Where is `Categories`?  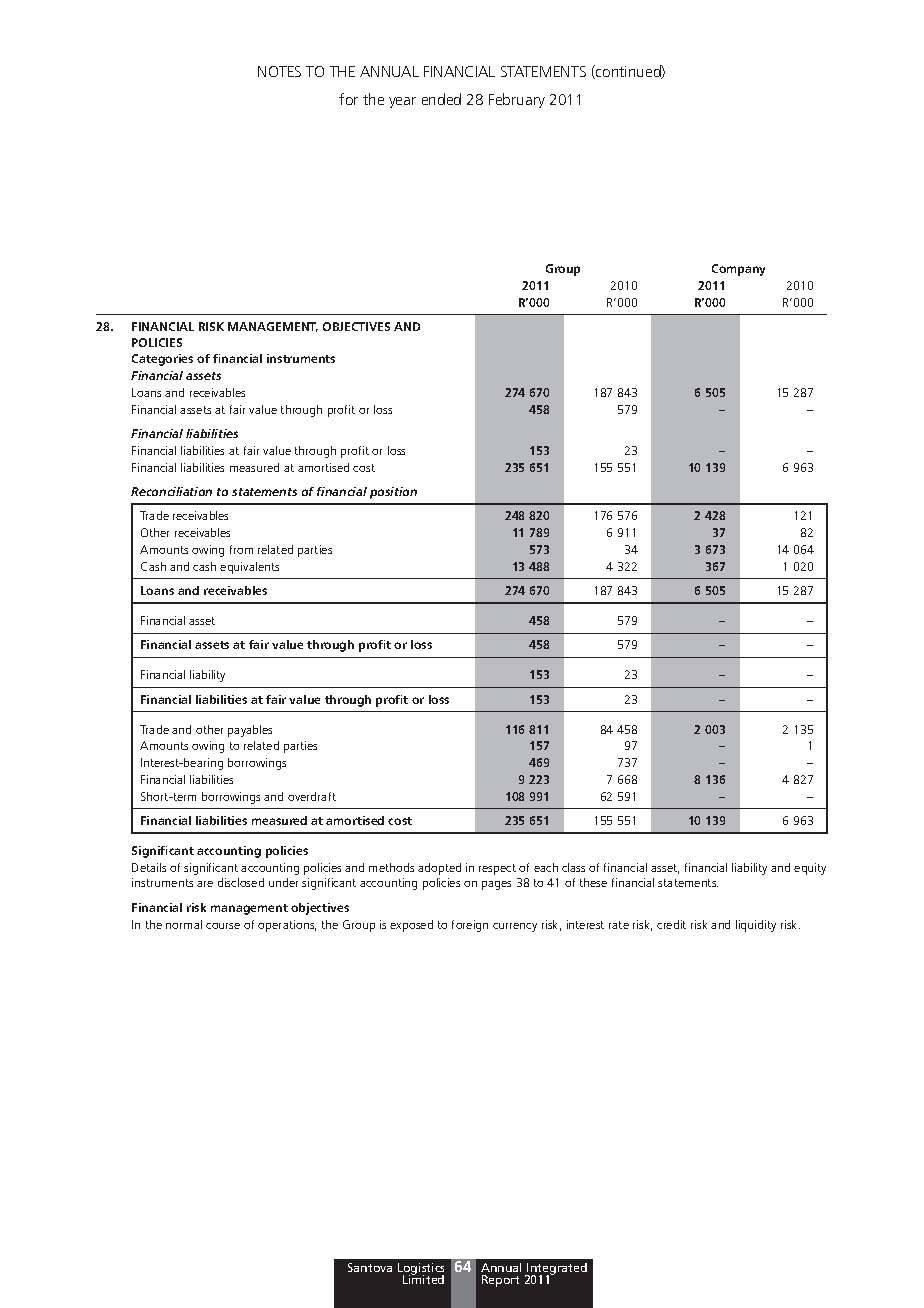 Categories is located at coordinates (162, 360).
